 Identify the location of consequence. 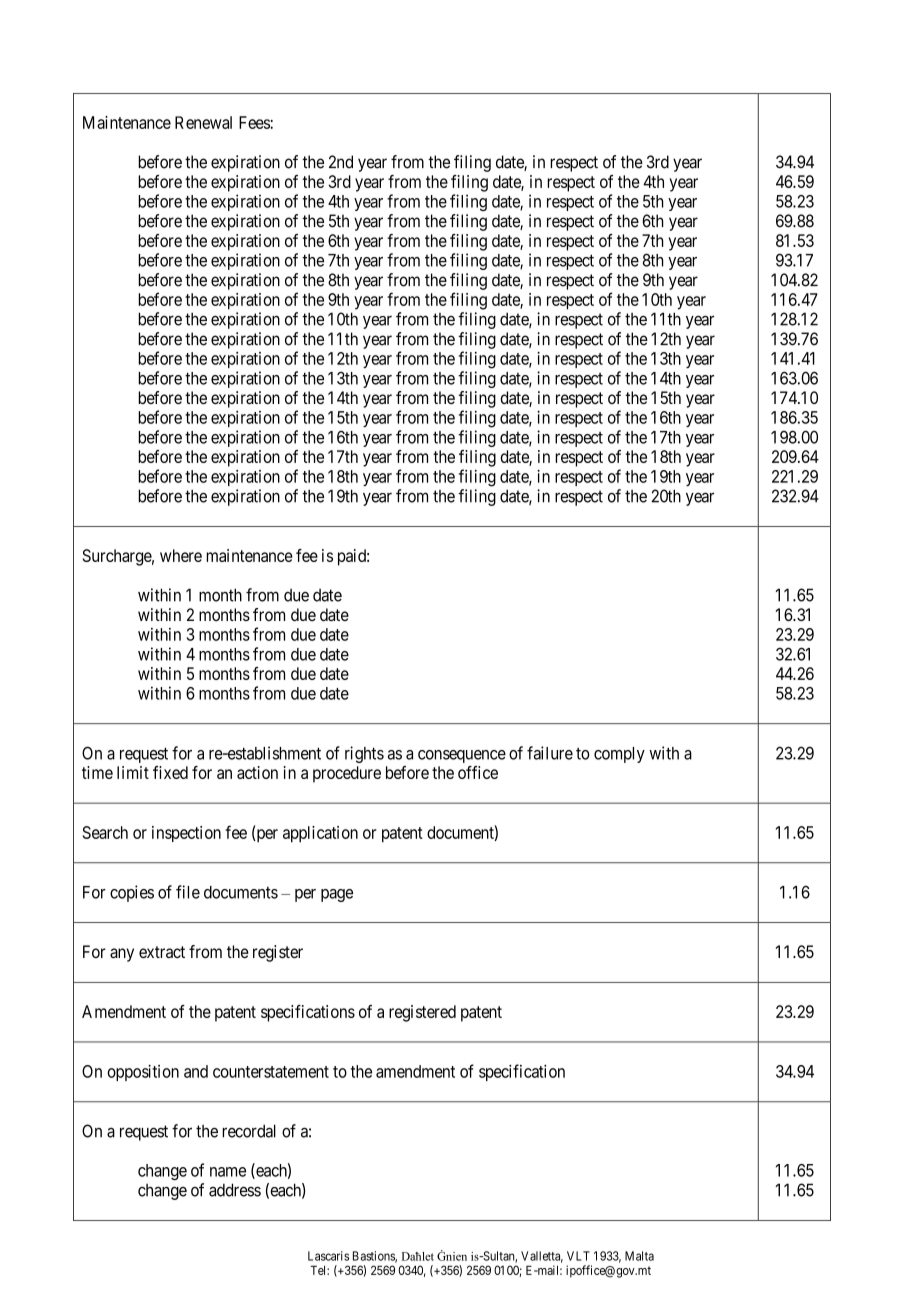
(462, 756).
